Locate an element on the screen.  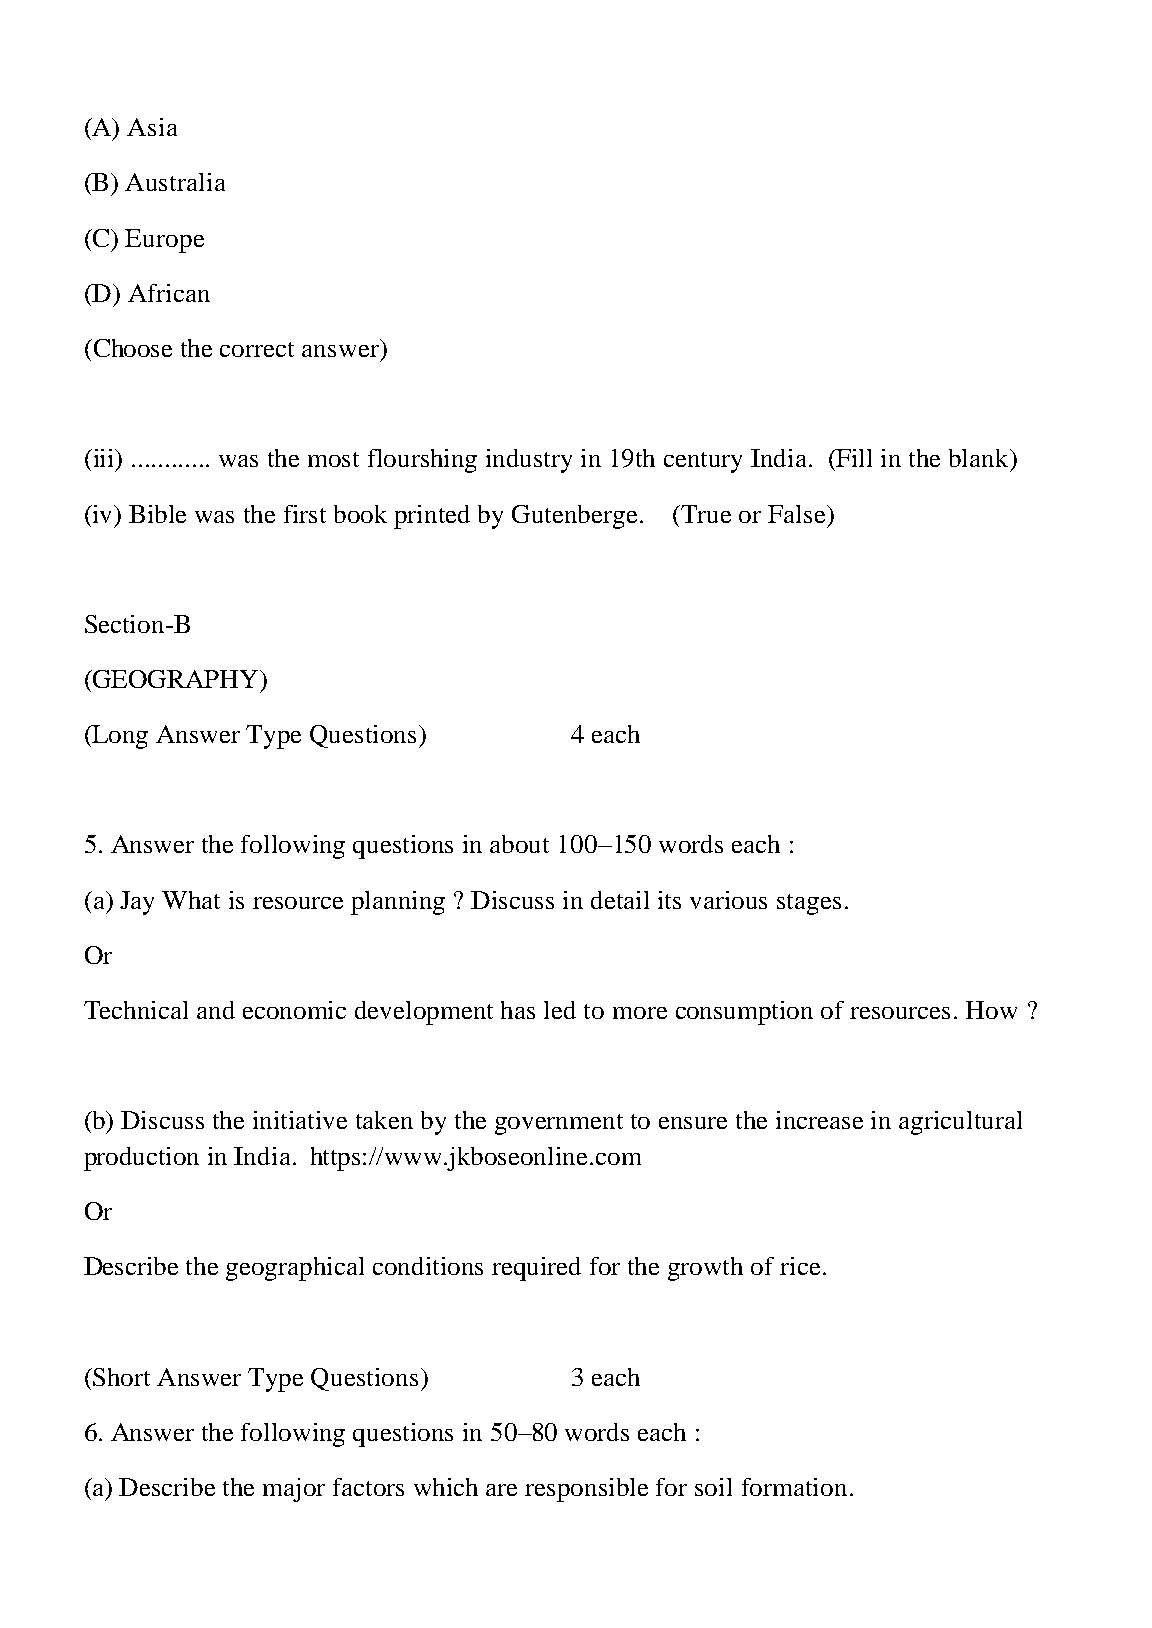
about is located at coordinates (519, 844).
